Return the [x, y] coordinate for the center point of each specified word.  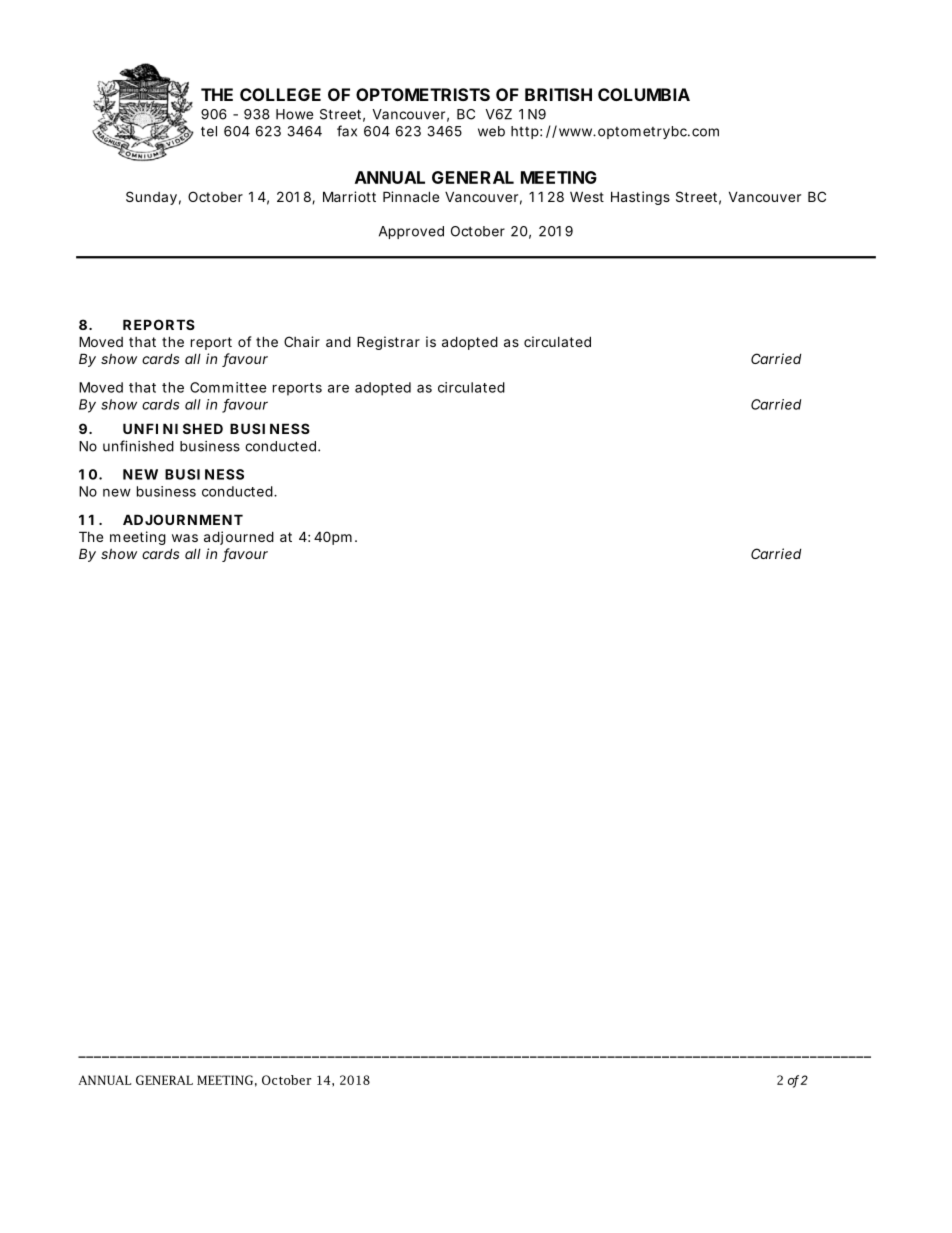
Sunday [151, 198]
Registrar [388, 343]
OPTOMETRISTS [423, 94]
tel [209, 131]
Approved [411, 232]
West [587, 196]
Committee [228, 387]
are [338, 388]
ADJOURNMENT [183, 519]
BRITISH [558, 94]
